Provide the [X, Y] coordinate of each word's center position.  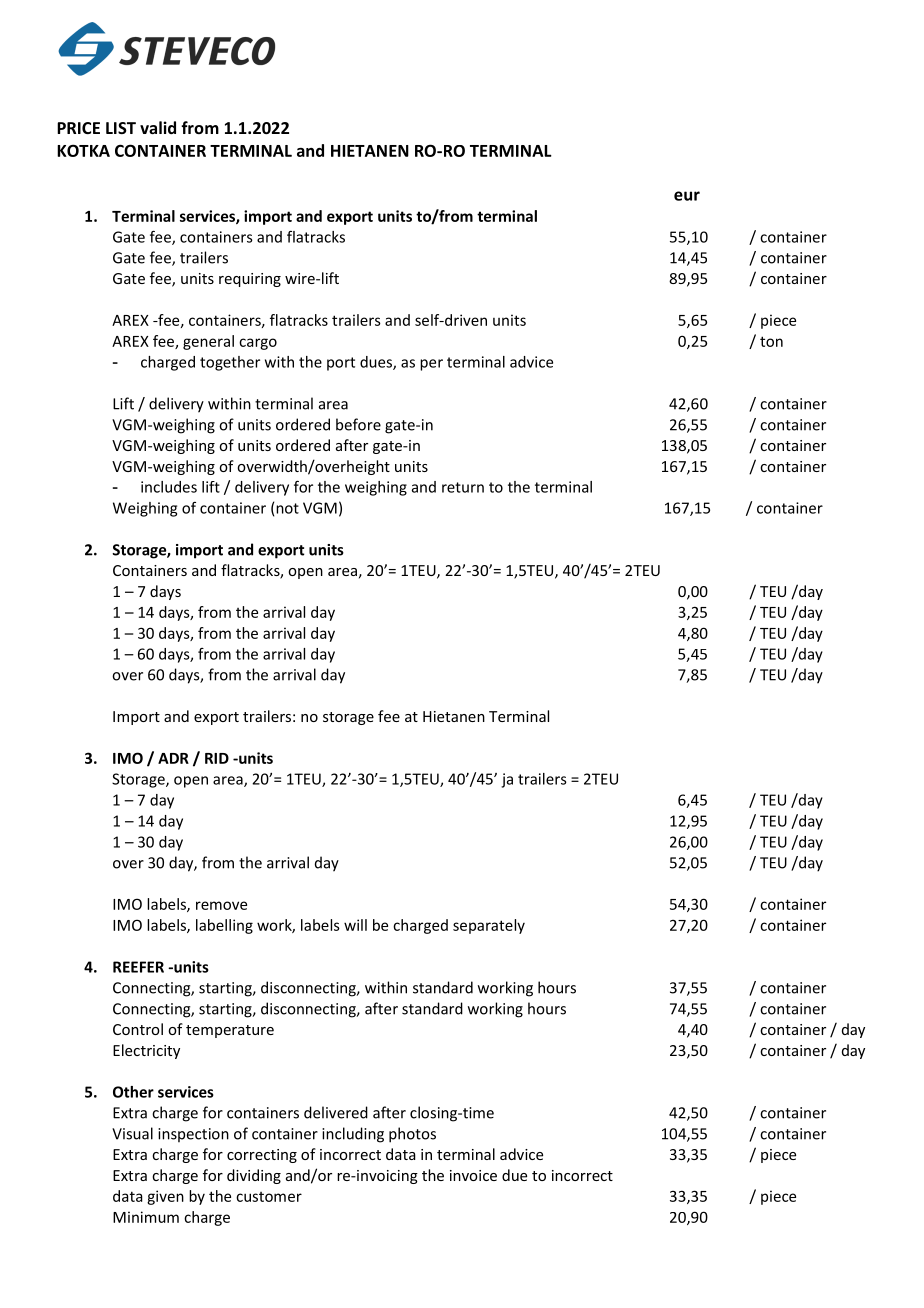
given [165, 1197]
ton [771, 341]
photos [412, 1135]
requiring [250, 280]
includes [169, 487]
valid [158, 127]
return [463, 487]
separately [489, 926]
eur [687, 196]
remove [221, 905]
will [355, 925]
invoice [473, 1175]
